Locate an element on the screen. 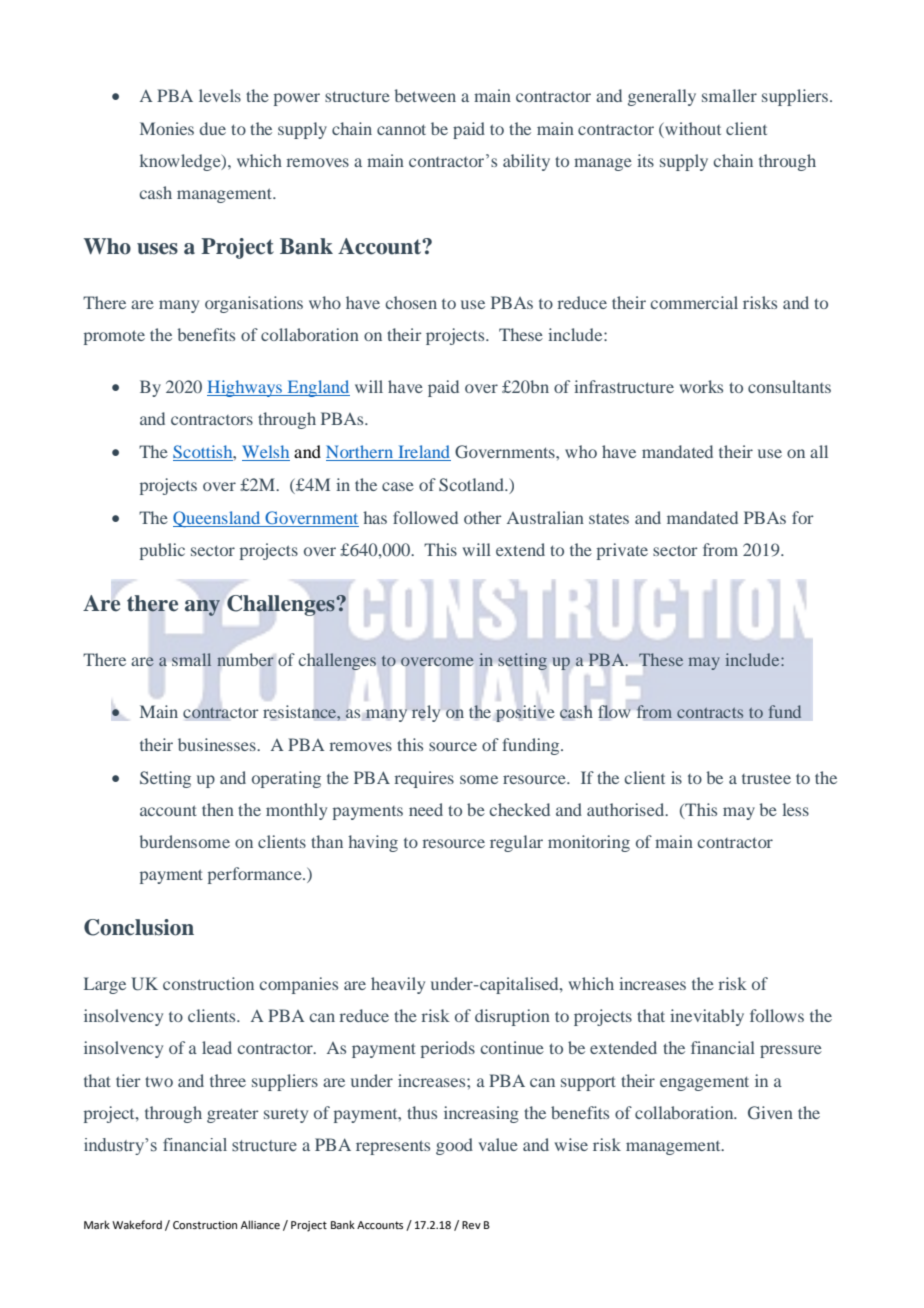  number is located at coordinates (245, 660).
